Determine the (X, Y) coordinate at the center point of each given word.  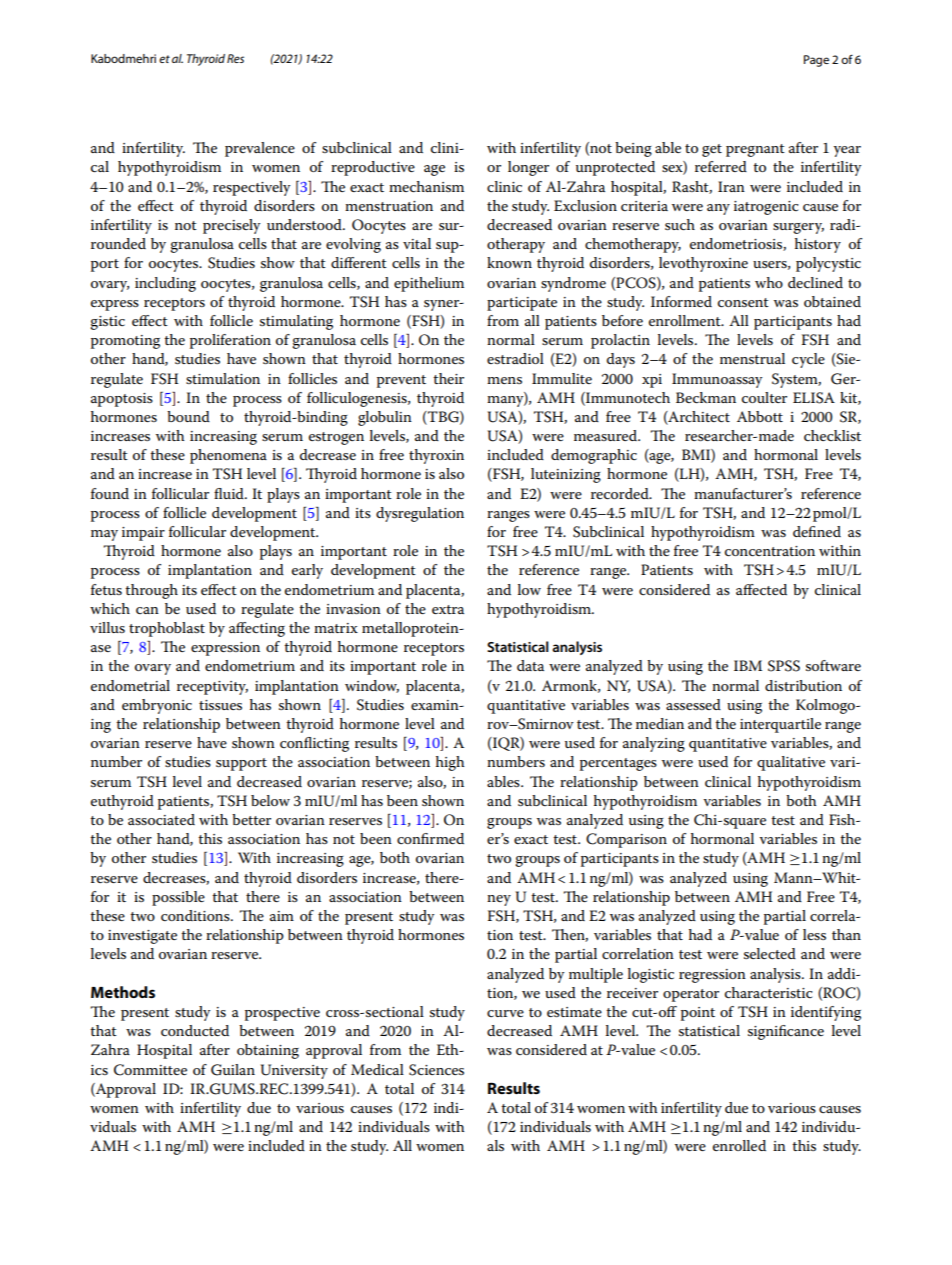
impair (143, 534)
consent (743, 302)
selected (770, 953)
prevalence (260, 149)
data (530, 665)
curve (505, 1013)
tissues (220, 705)
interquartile (780, 725)
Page (816, 61)
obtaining (268, 1051)
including (165, 284)
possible (178, 898)
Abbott (760, 416)
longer (528, 168)
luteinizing (566, 475)
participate (522, 304)
